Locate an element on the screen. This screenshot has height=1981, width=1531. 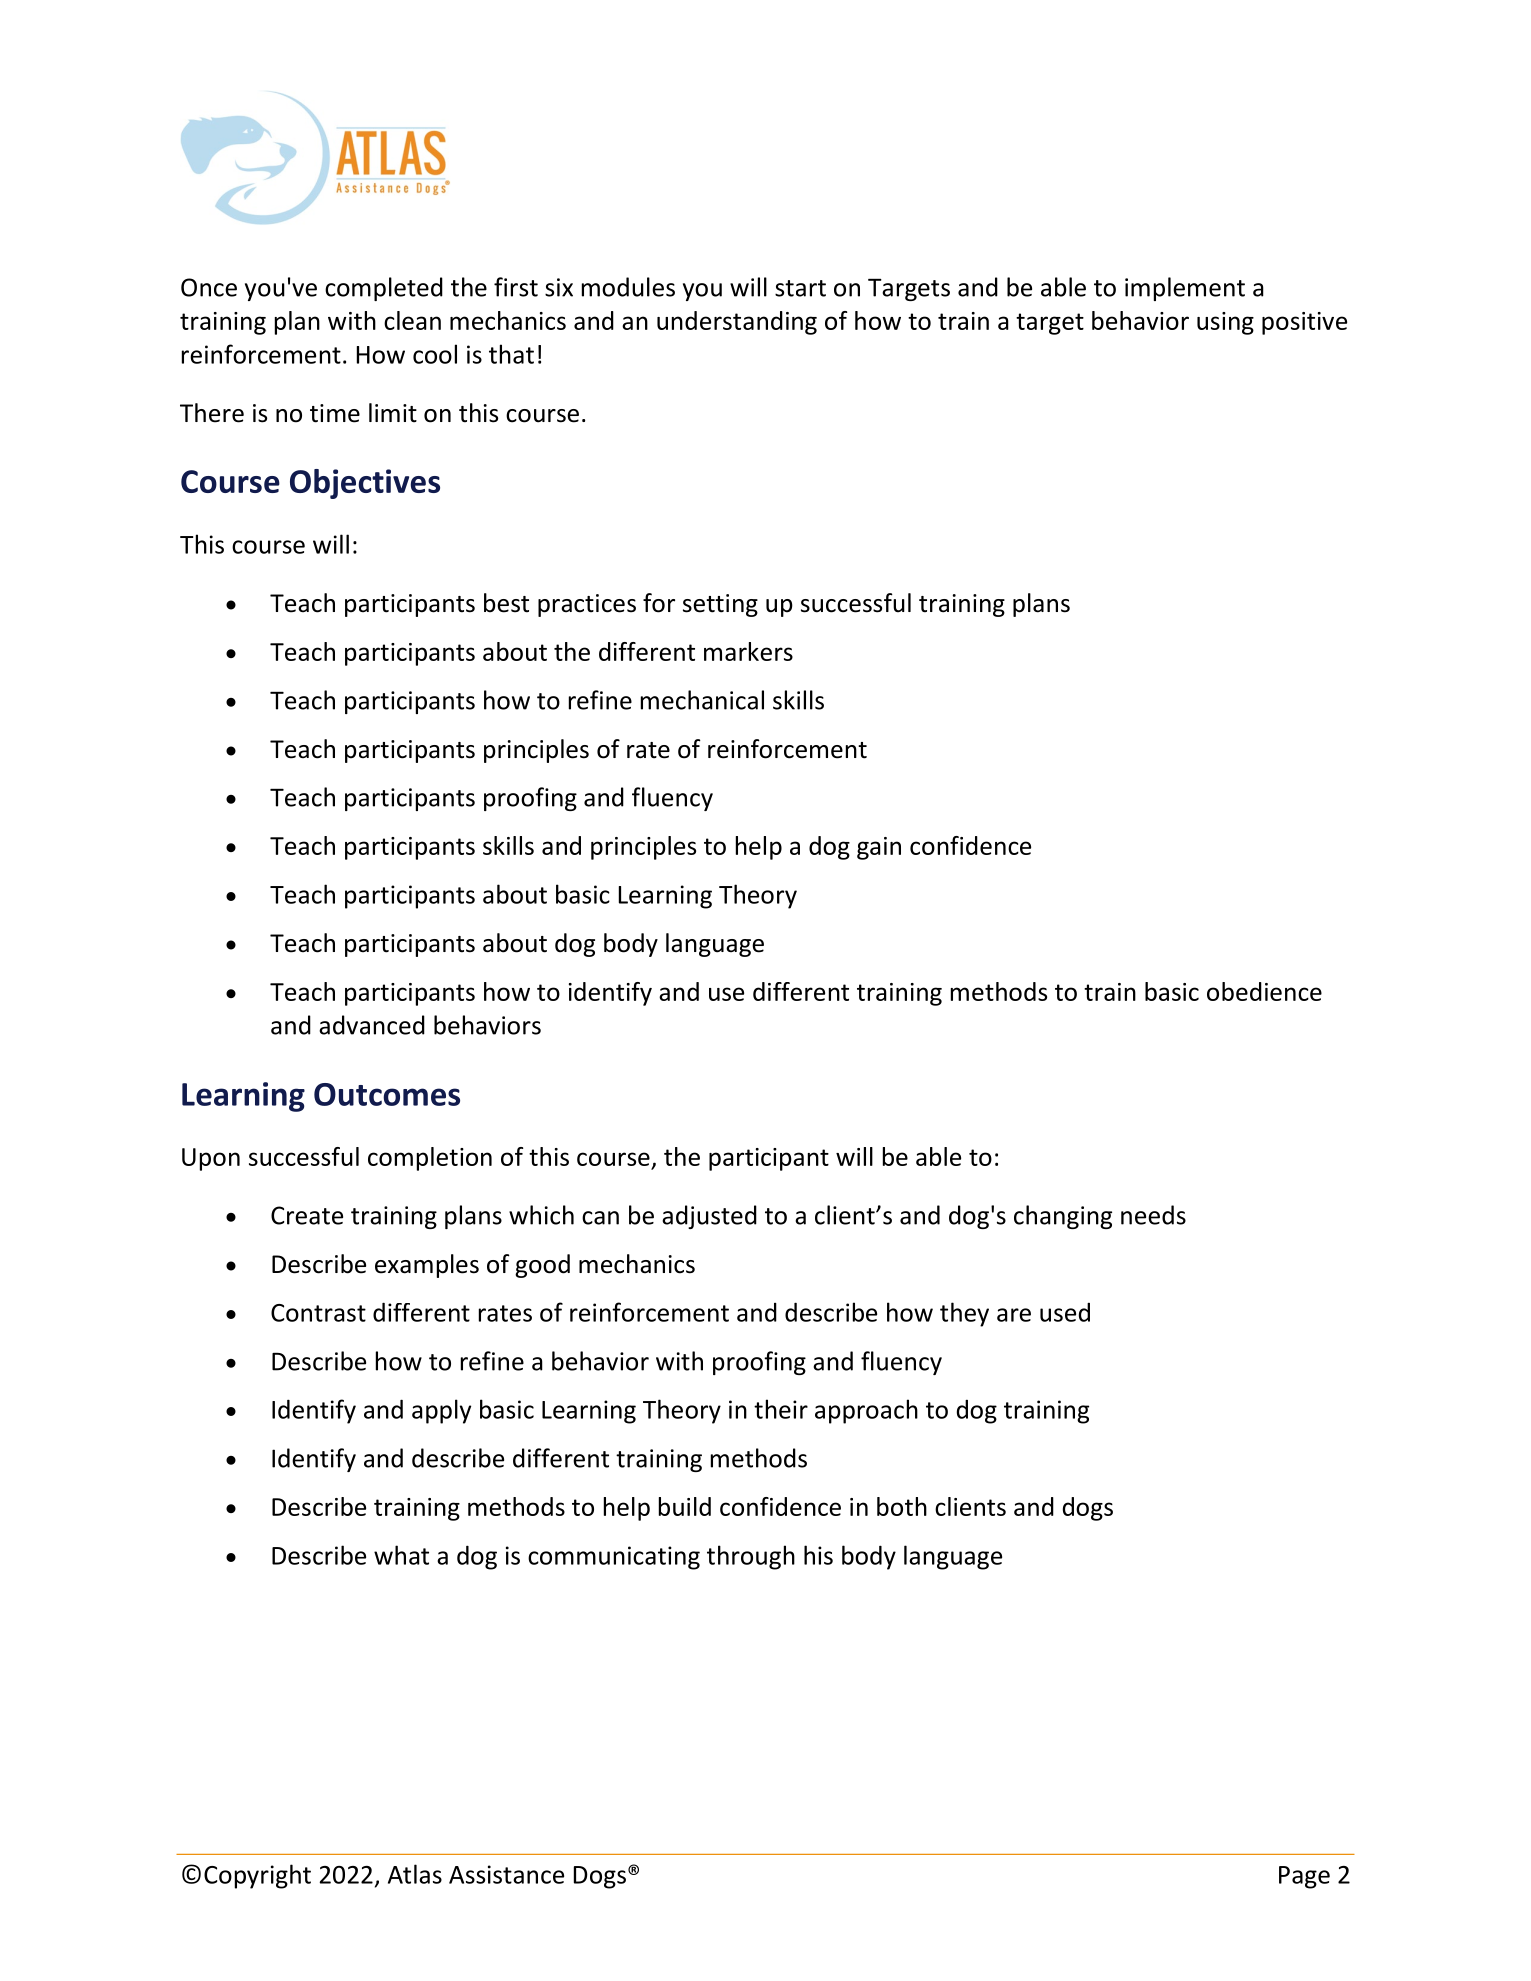
obedience is located at coordinates (1264, 991).
